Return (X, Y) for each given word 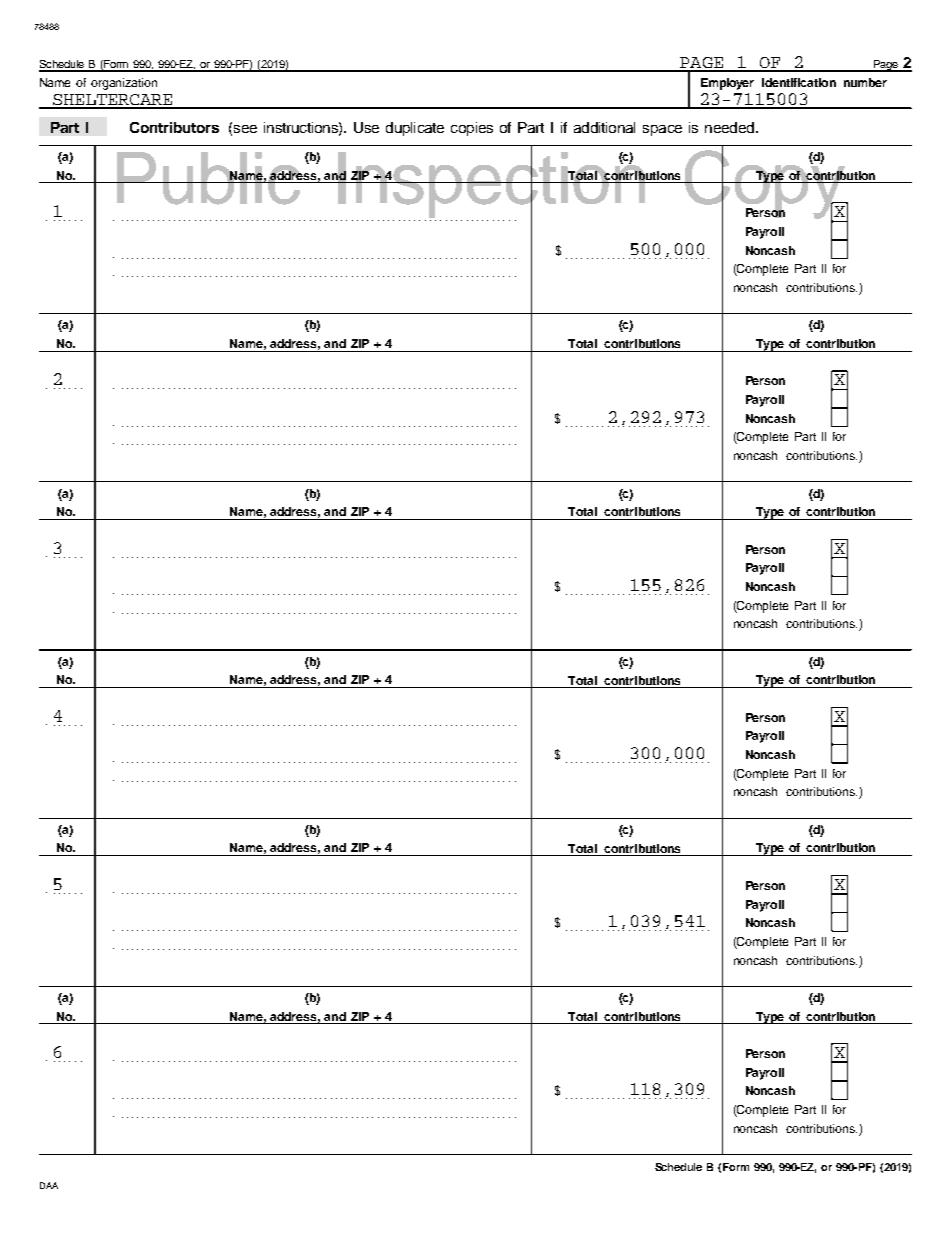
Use (366, 127)
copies (472, 129)
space (662, 130)
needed (729, 127)
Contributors (174, 127)
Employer (727, 84)
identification (799, 82)
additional (604, 127)
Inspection (492, 185)
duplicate (415, 129)
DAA (49, 1185)
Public (209, 178)
